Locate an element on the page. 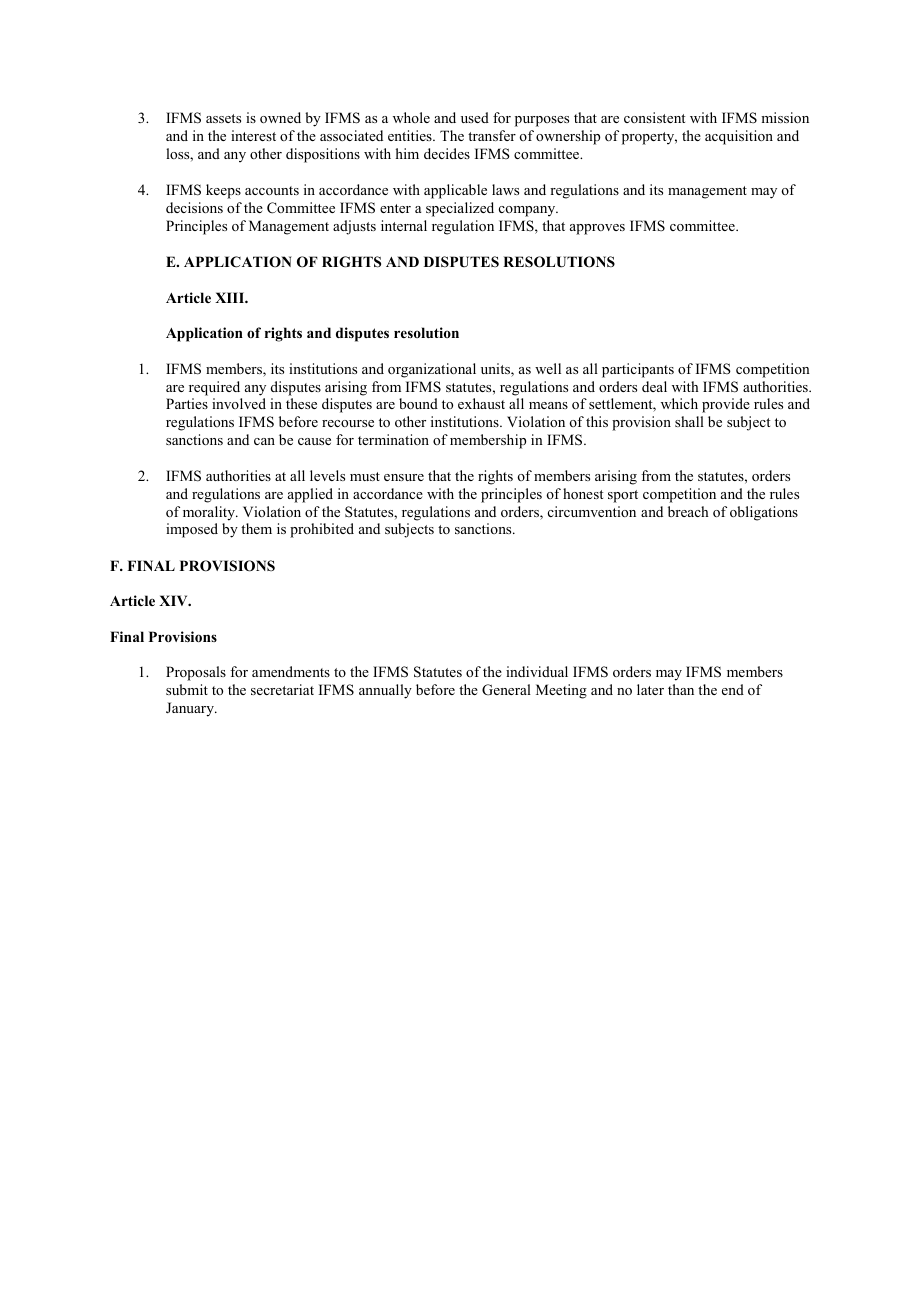 The width and height of the document is (924, 1308). internal is located at coordinates (404, 225).
